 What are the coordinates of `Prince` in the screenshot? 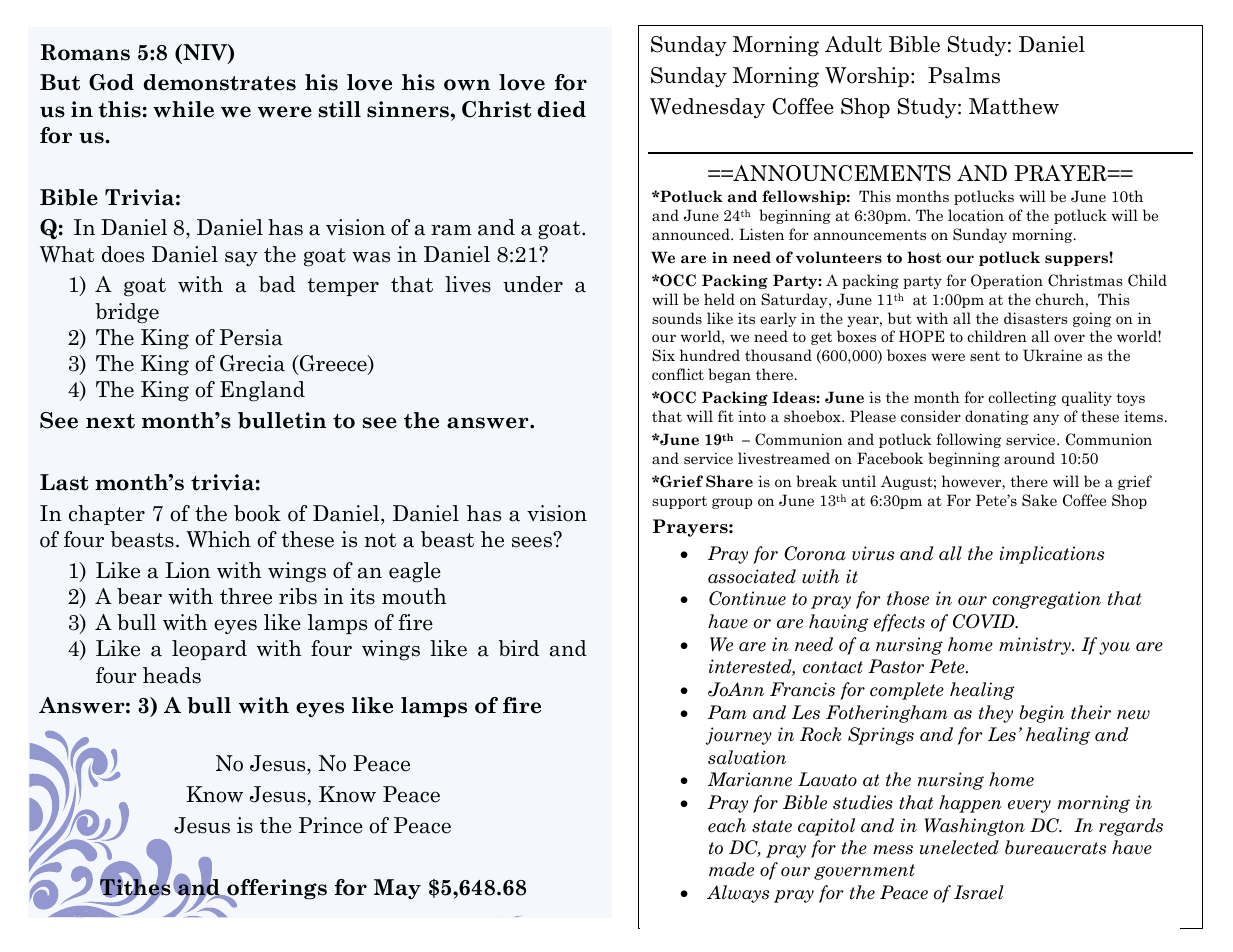 It's located at (331, 825).
